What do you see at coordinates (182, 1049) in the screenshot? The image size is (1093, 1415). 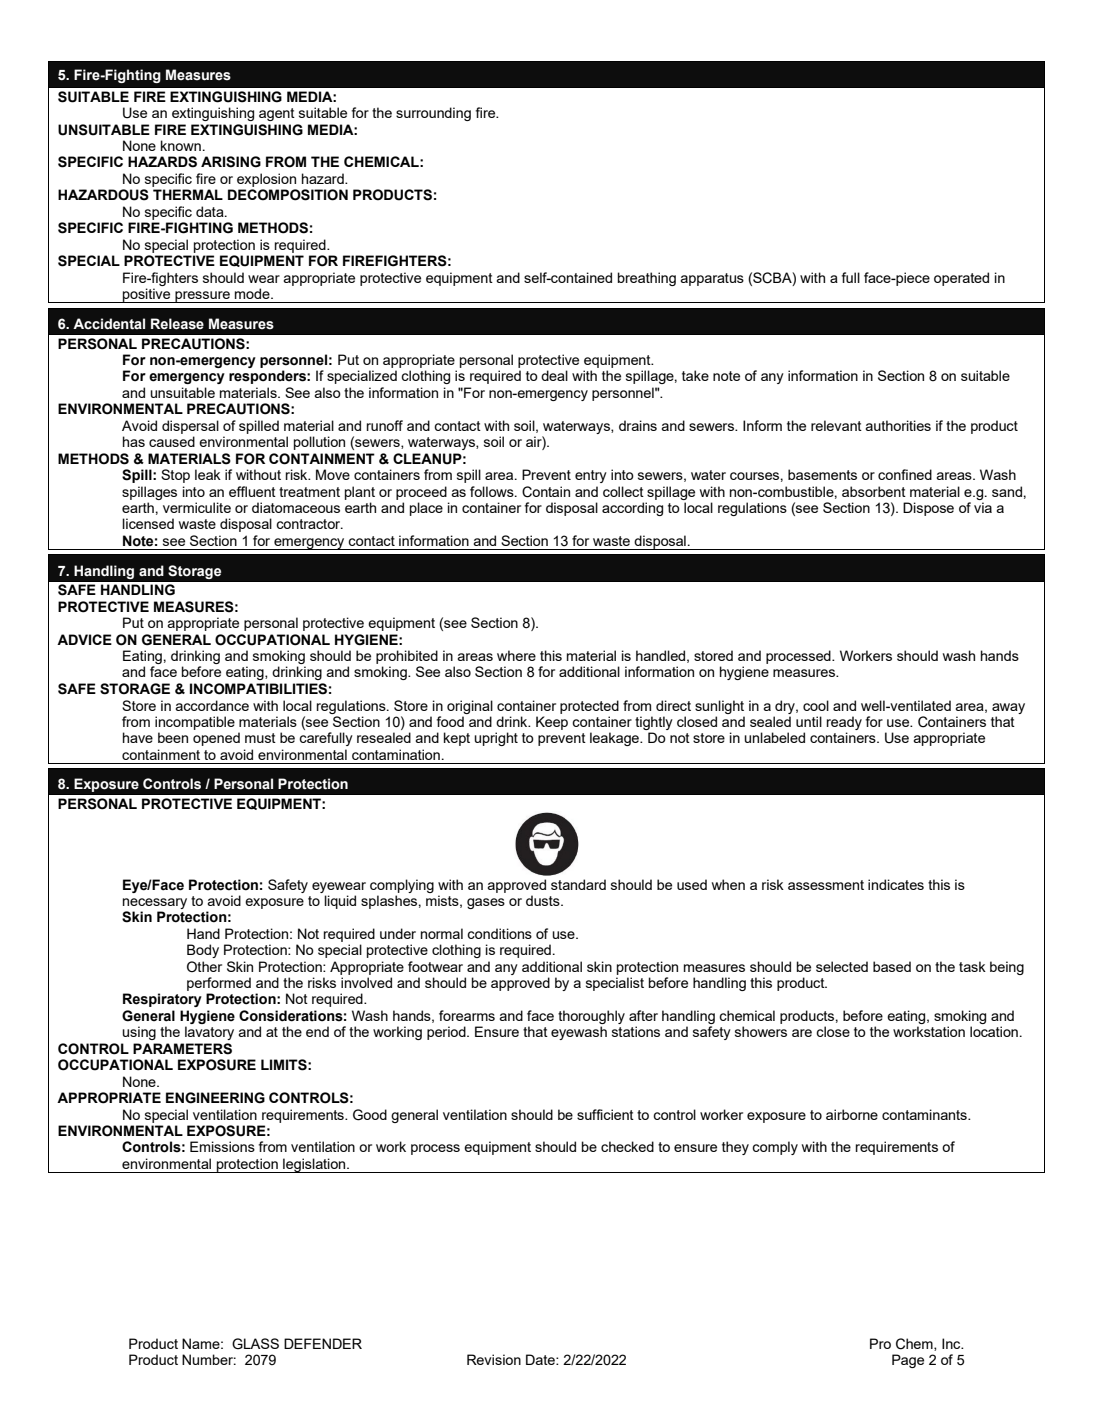 I see `PARAMETERS` at bounding box center [182, 1049].
